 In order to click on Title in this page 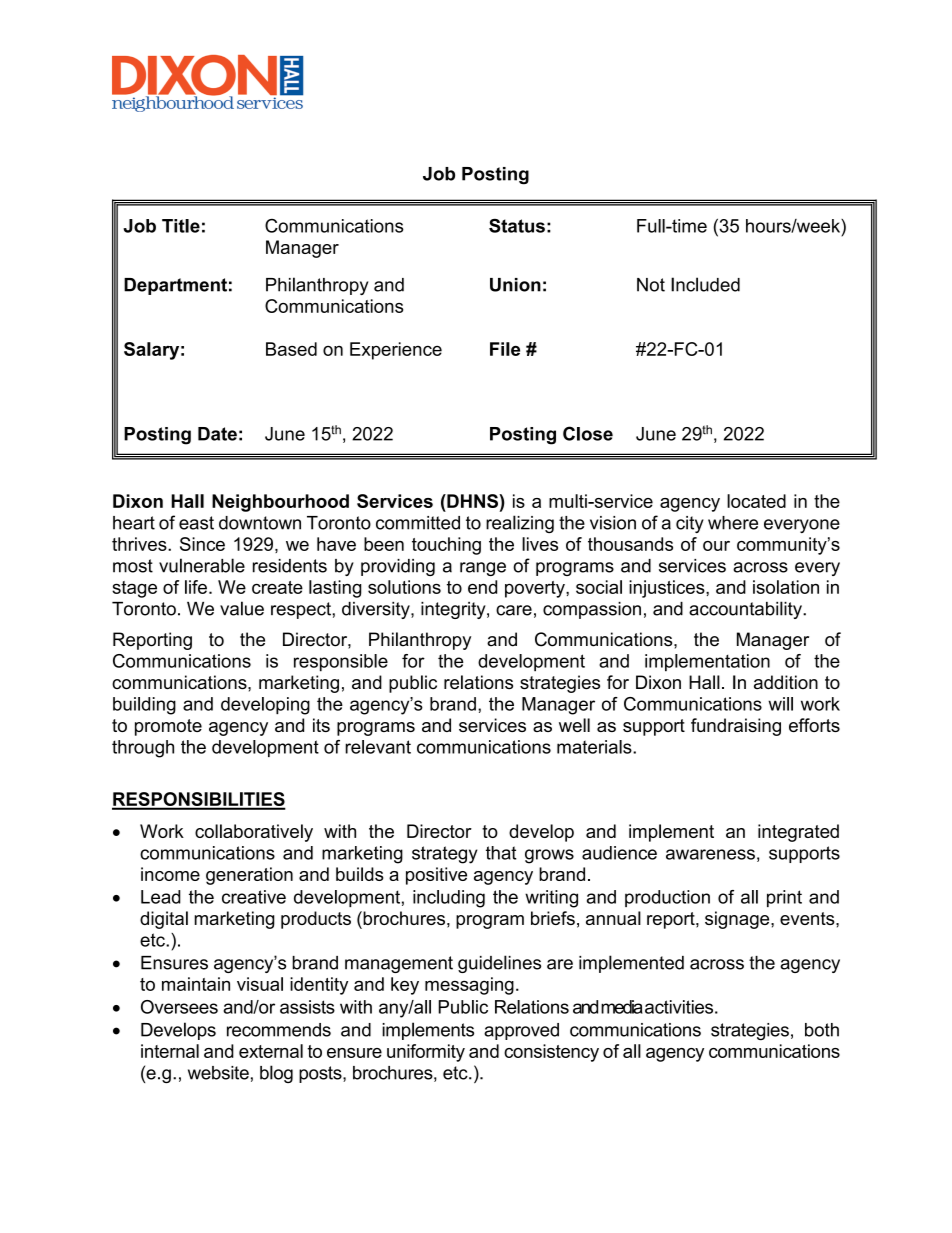, I will do `click(181, 226)`.
